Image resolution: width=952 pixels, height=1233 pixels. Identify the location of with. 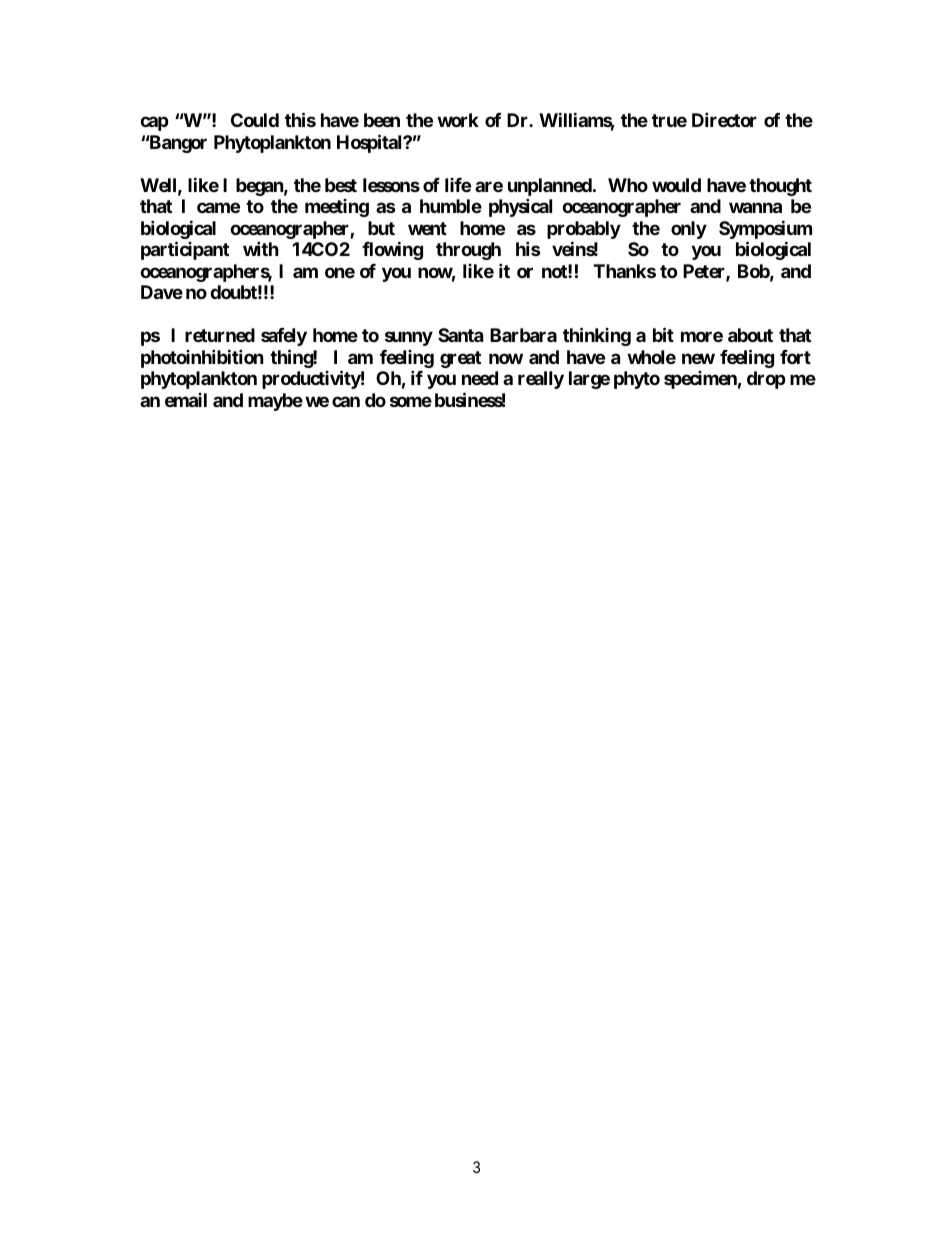
(261, 248).
